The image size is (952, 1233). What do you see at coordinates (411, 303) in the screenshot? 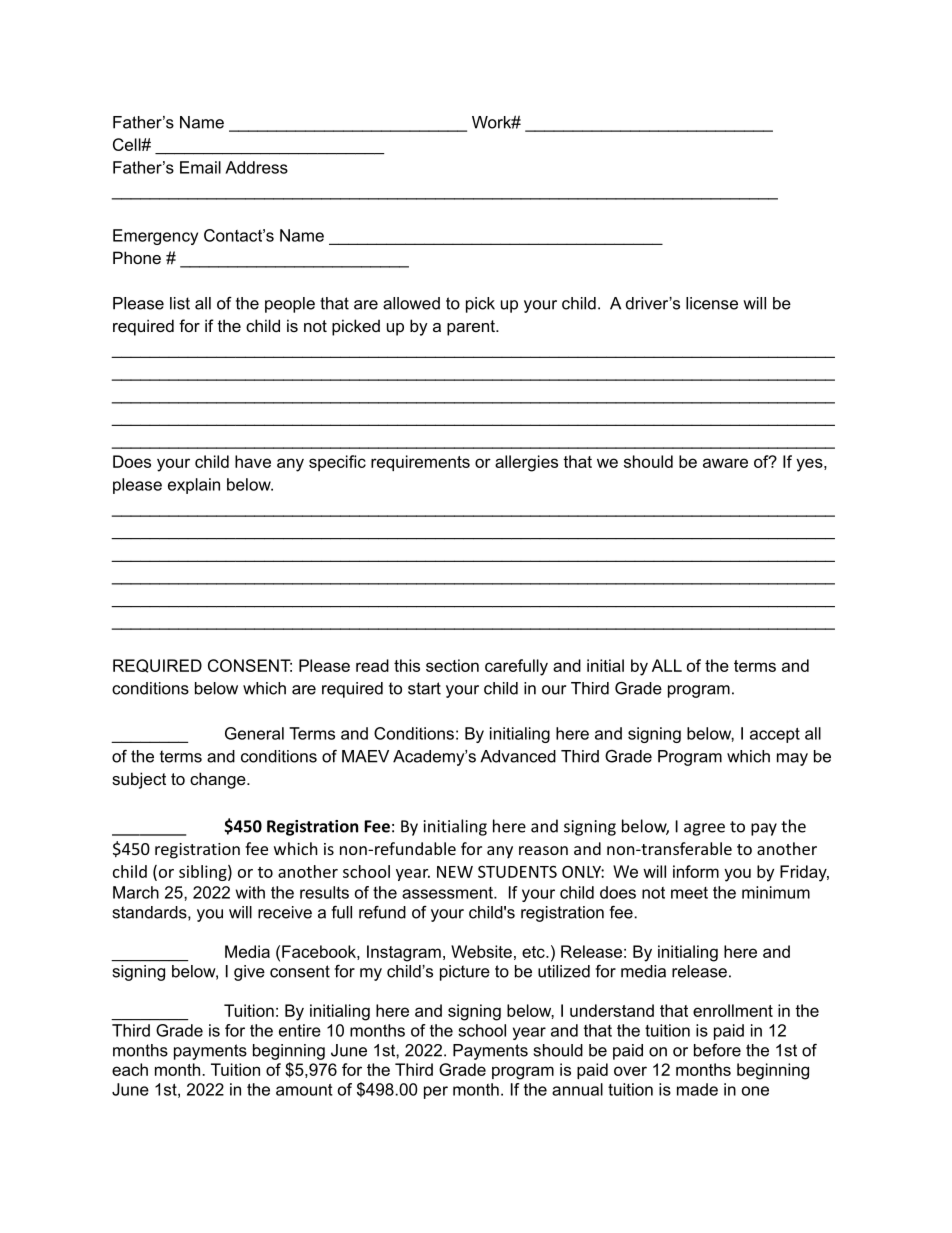
I see `allowed` at bounding box center [411, 303].
